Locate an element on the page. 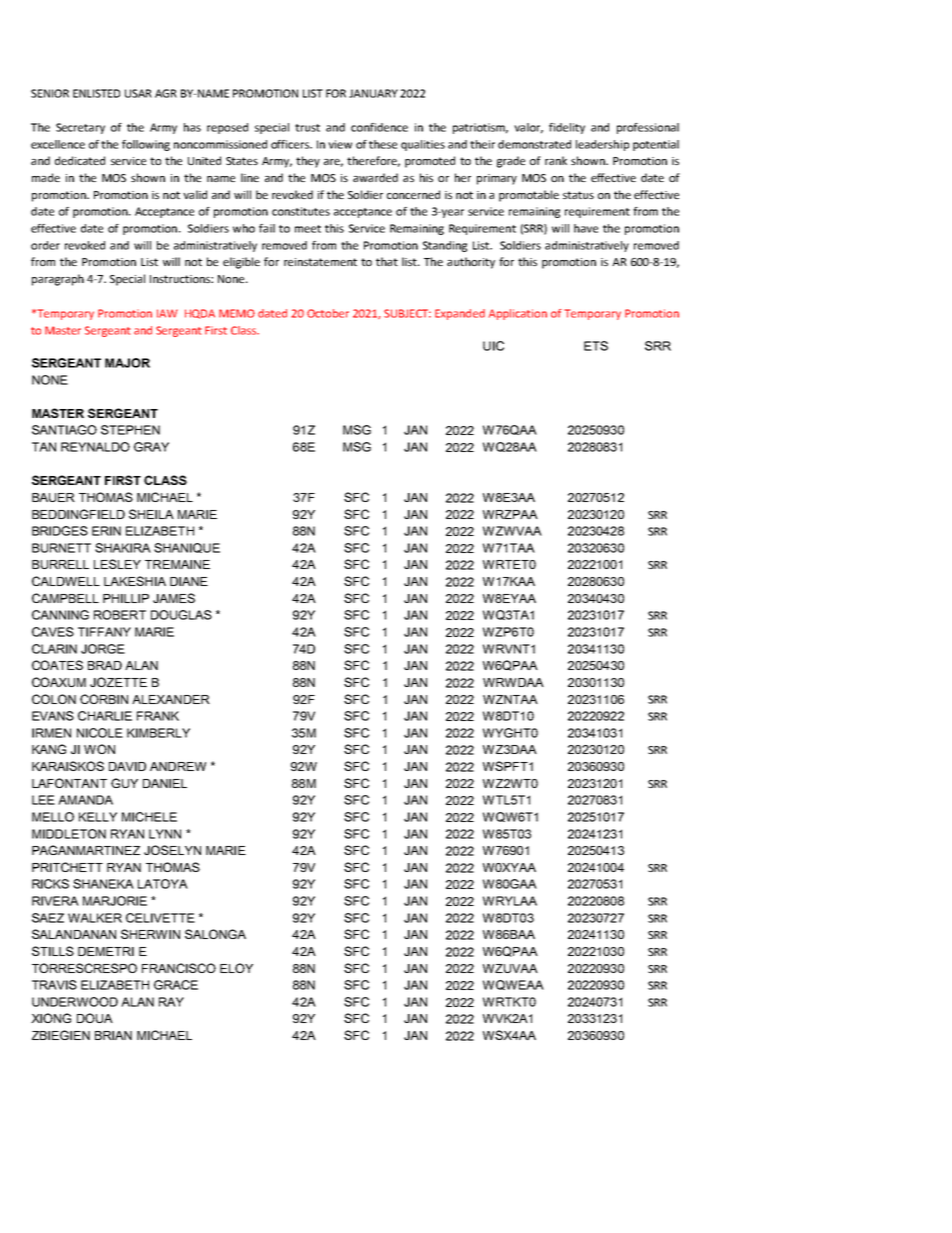 This document has width=952, height=1233. DOUA is located at coordinates (95, 1018).
